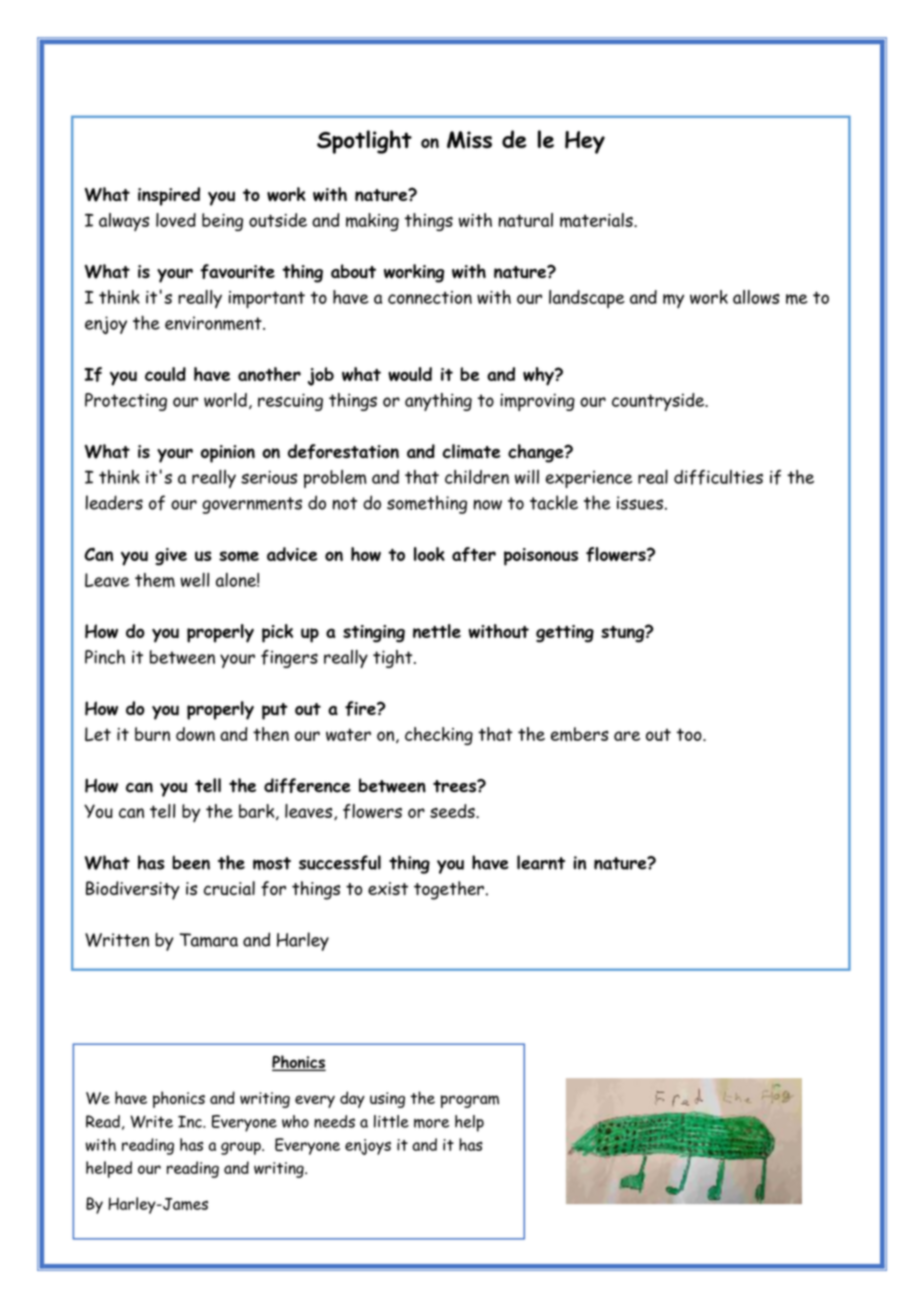 The image size is (924, 1308). Describe the element at coordinates (659, 402) in the screenshot. I see `countryside` at that location.
